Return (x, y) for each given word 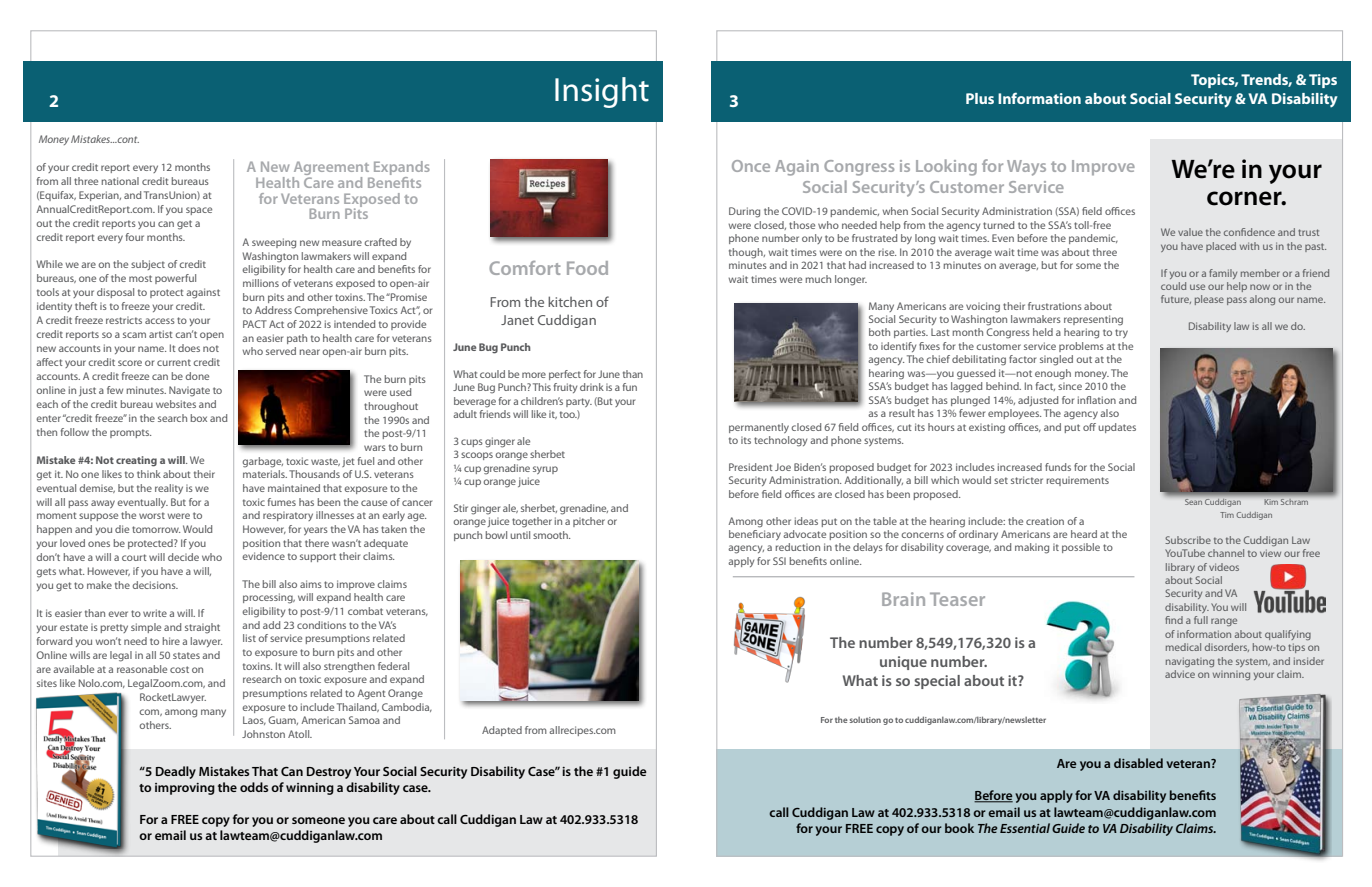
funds (1058, 467)
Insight (602, 92)
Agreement (332, 169)
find (1174, 620)
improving (185, 789)
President (750, 467)
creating (136, 461)
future (1176, 299)
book (959, 828)
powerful (175, 279)
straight (202, 628)
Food (587, 268)
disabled (1138, 763)
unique (903, 663)
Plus (980, 98)
